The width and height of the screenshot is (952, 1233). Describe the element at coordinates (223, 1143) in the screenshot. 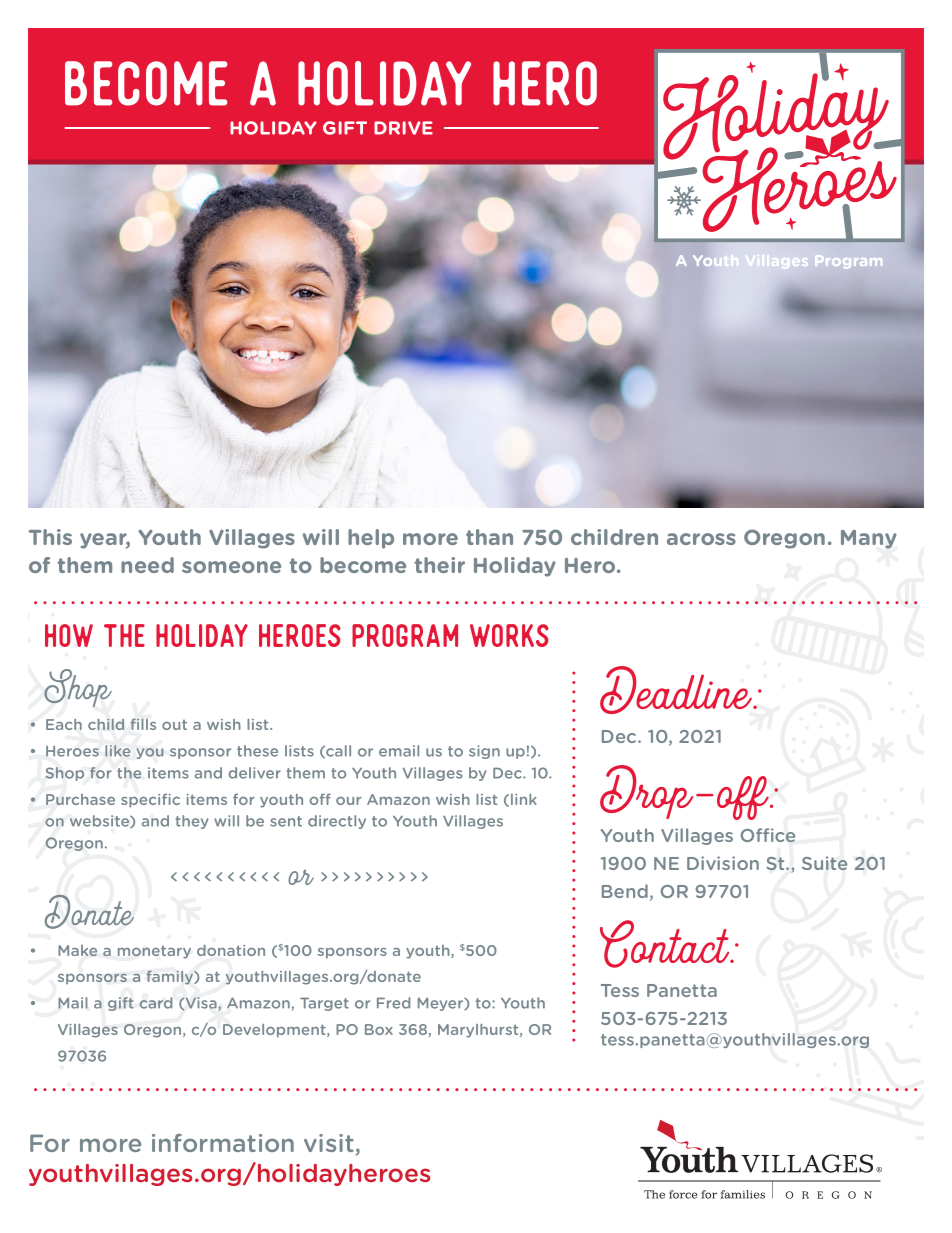

I see `information` at that location.
